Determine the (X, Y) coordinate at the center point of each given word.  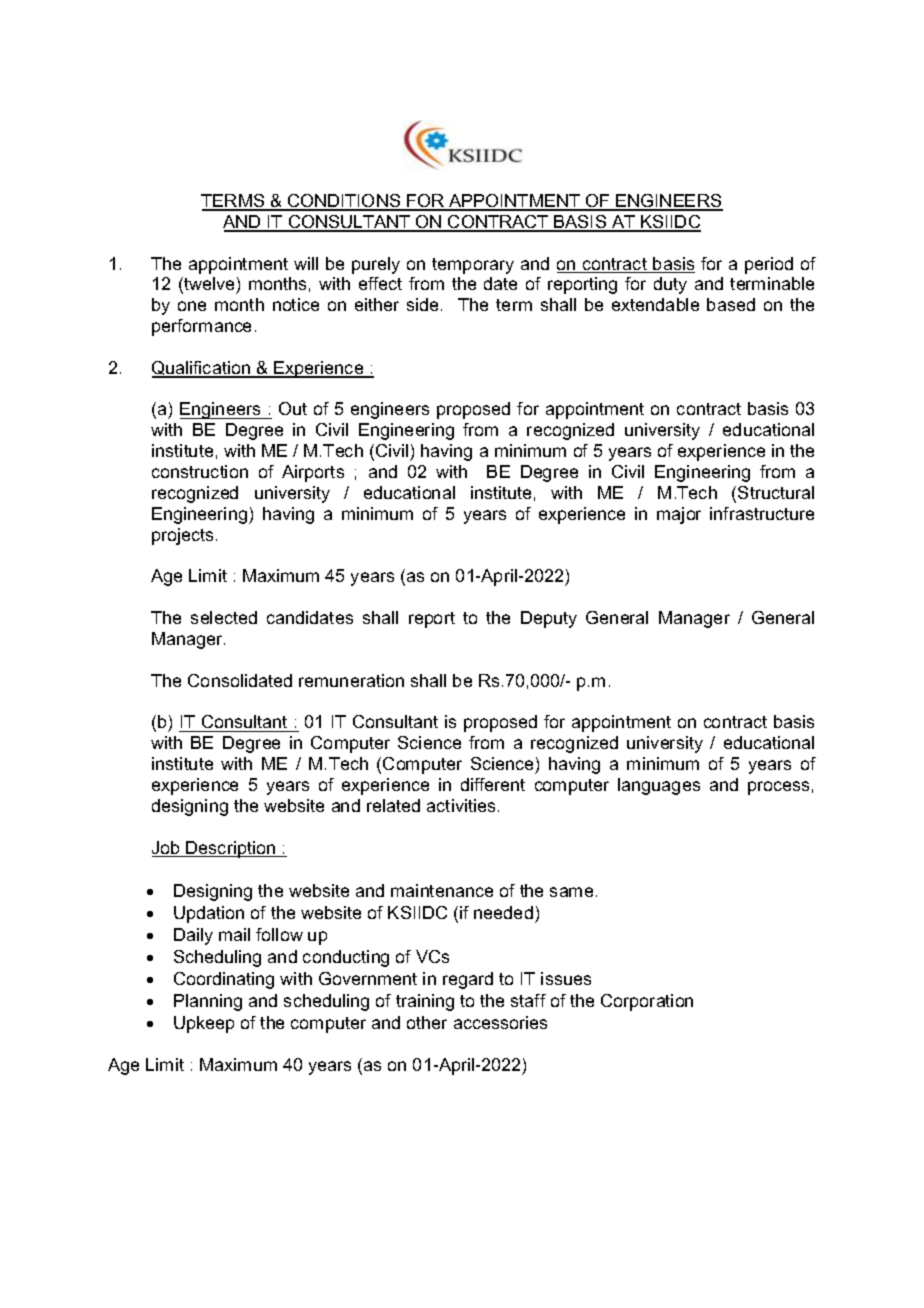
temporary (473, 266)
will (306, 263)
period (769, 265)
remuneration (351, 680)
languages (659, 786)
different (493, 784)
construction (200, 471)
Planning (208, 1002)
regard (468, 980)
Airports (313, 473)
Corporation (647, 1002)
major (679, 515)
